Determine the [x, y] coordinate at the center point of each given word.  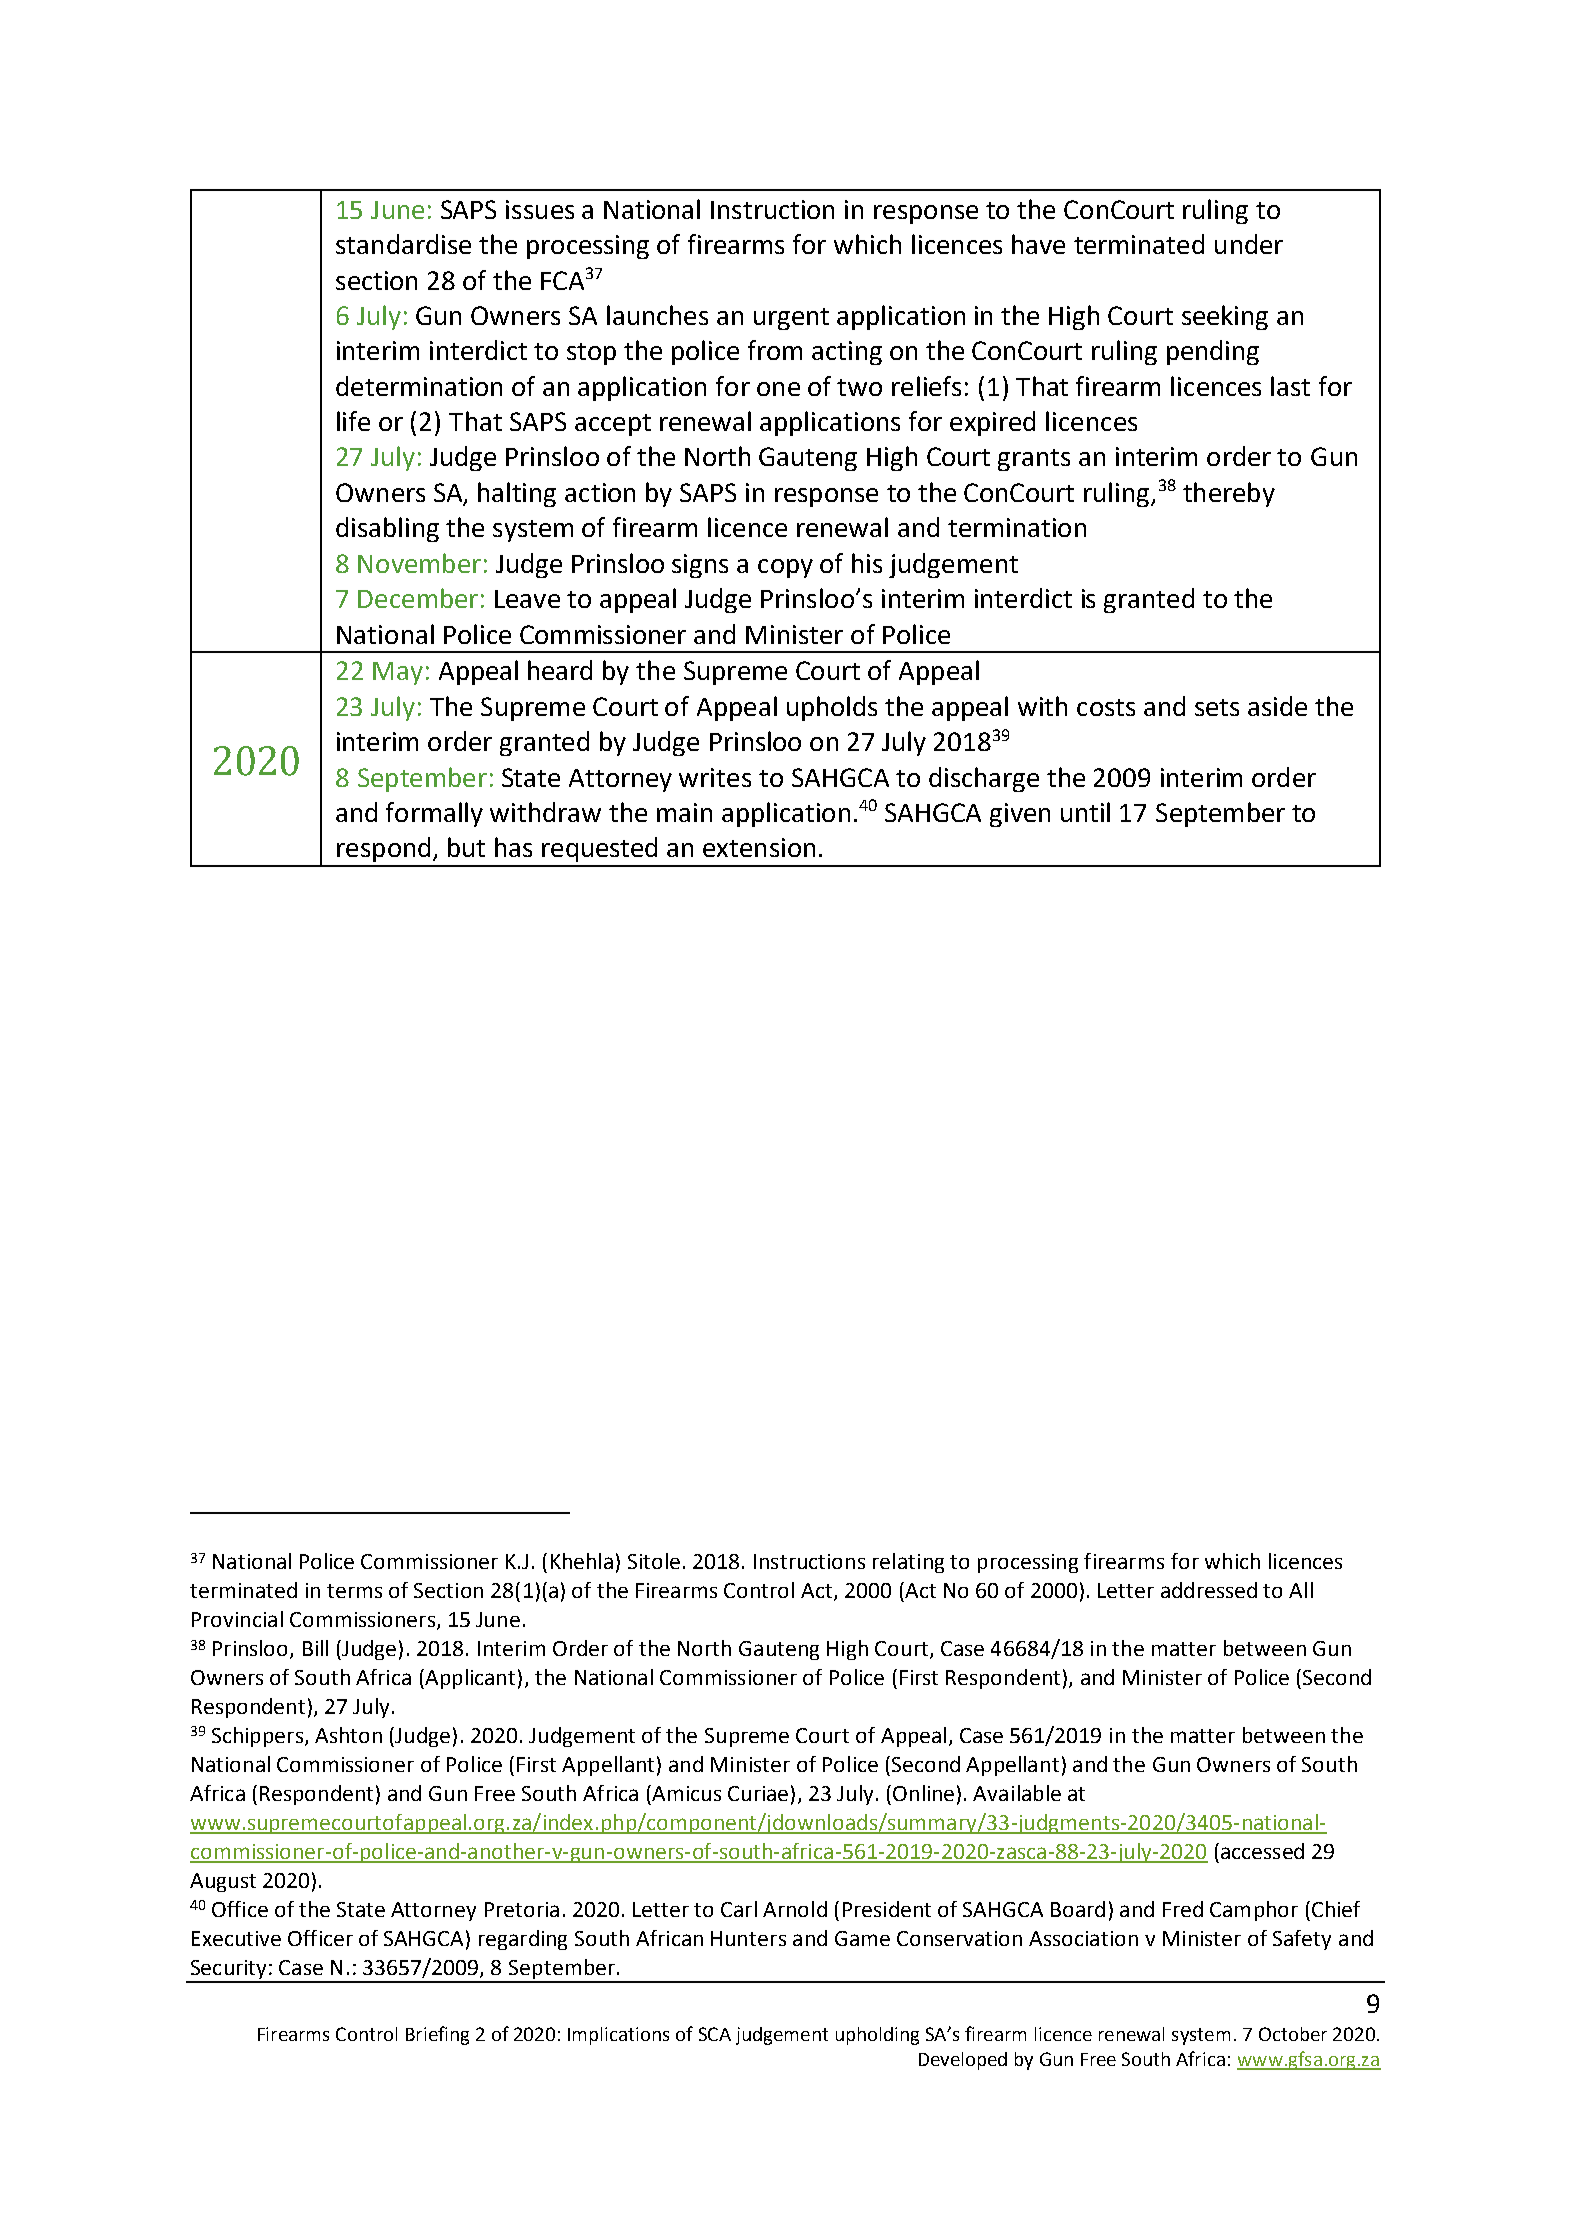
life [353, 421]
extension [759, 847]
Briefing [437, 2035]
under [1249, 244]
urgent [791, 319]
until [1085, 812]
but [466, 847]
